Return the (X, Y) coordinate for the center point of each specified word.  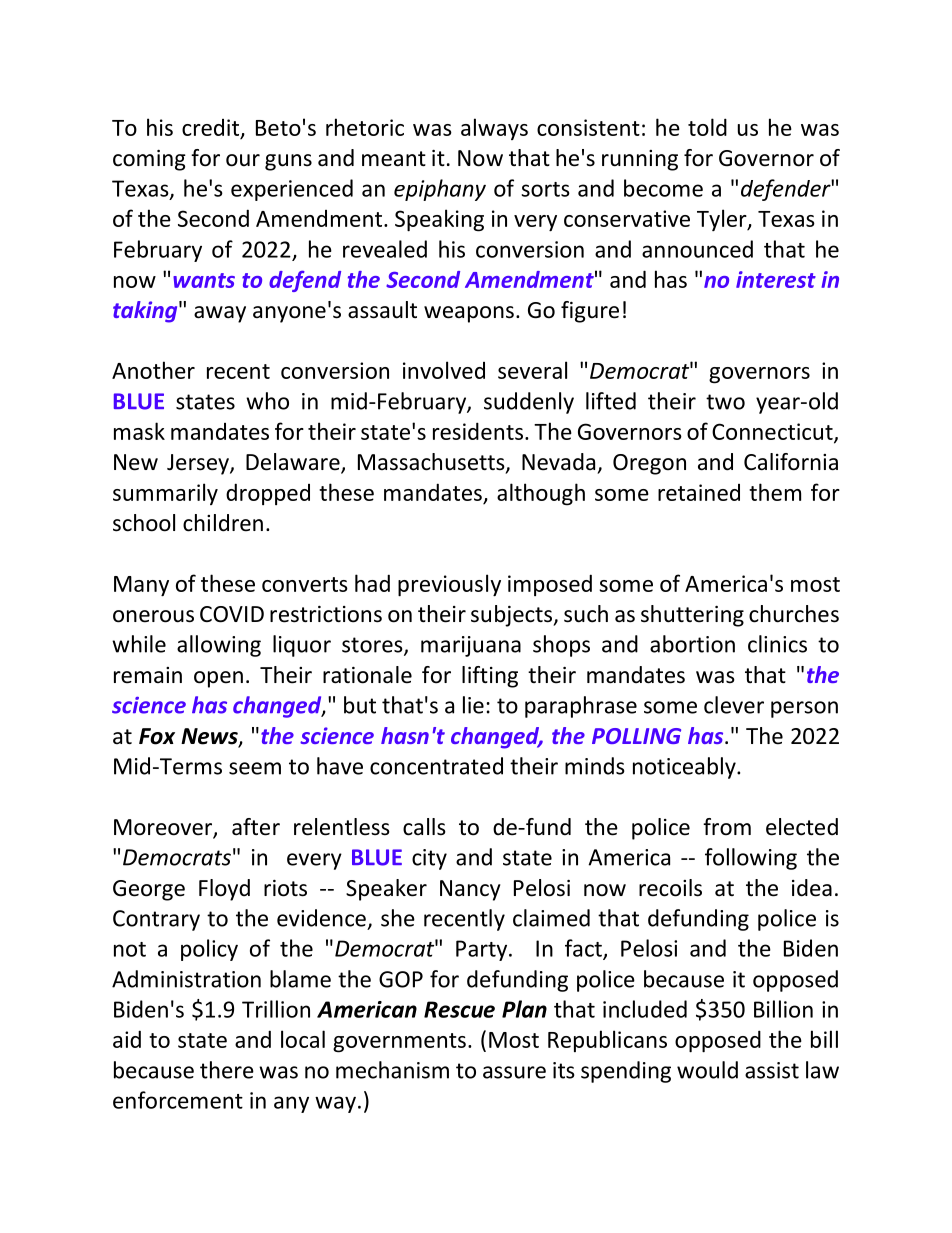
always (494, 129)
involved (444, 370)
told (707, 127)
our (243, 160)
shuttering (692, 616)
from (727, 827)
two (725, 402)
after (256, 827)
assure (514, 1072)
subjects (512, 616)
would (707, 1070)
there (227, 1070)
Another (153, 370)
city (429, 859)
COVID (232, 614)
